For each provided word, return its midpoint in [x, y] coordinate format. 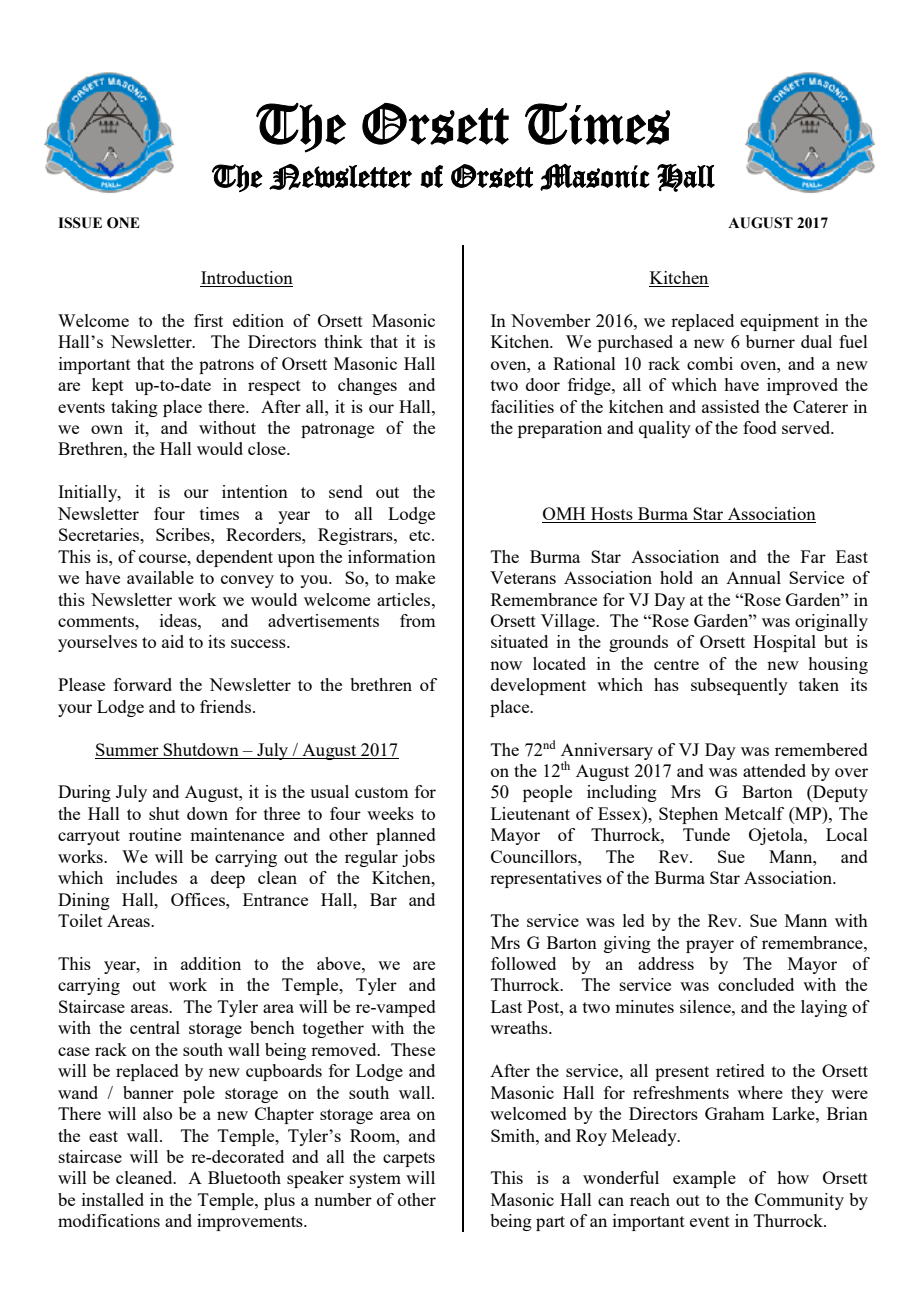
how [793, 1177]
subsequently [739, 686]
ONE [123, 223]
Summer [127, 749]
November [551, 320]
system [375, 1180]
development [538, 686]
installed [113, 1199]
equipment [779, 322]
